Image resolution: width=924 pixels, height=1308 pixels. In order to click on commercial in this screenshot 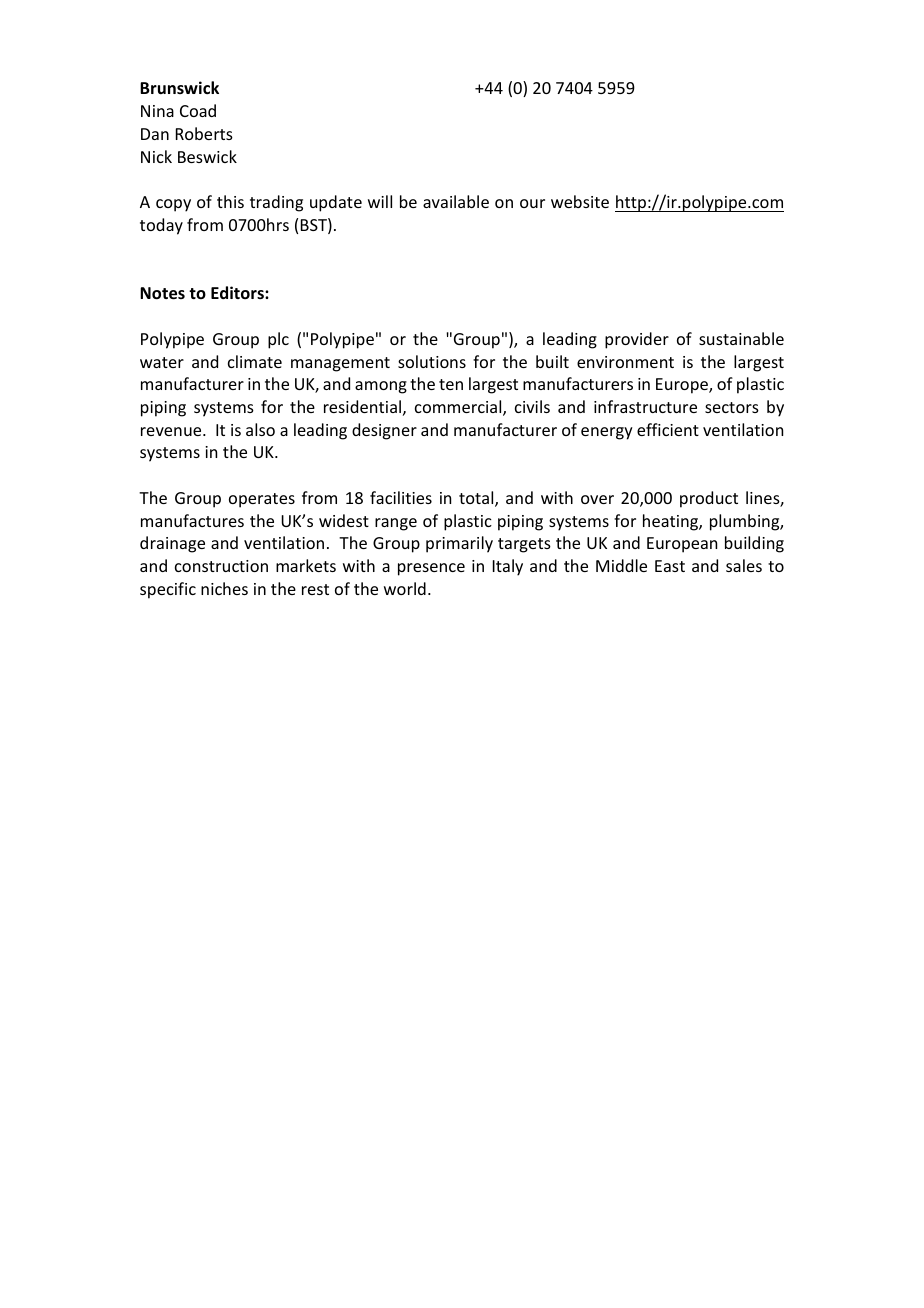, I will do `click(459, 408)`.
